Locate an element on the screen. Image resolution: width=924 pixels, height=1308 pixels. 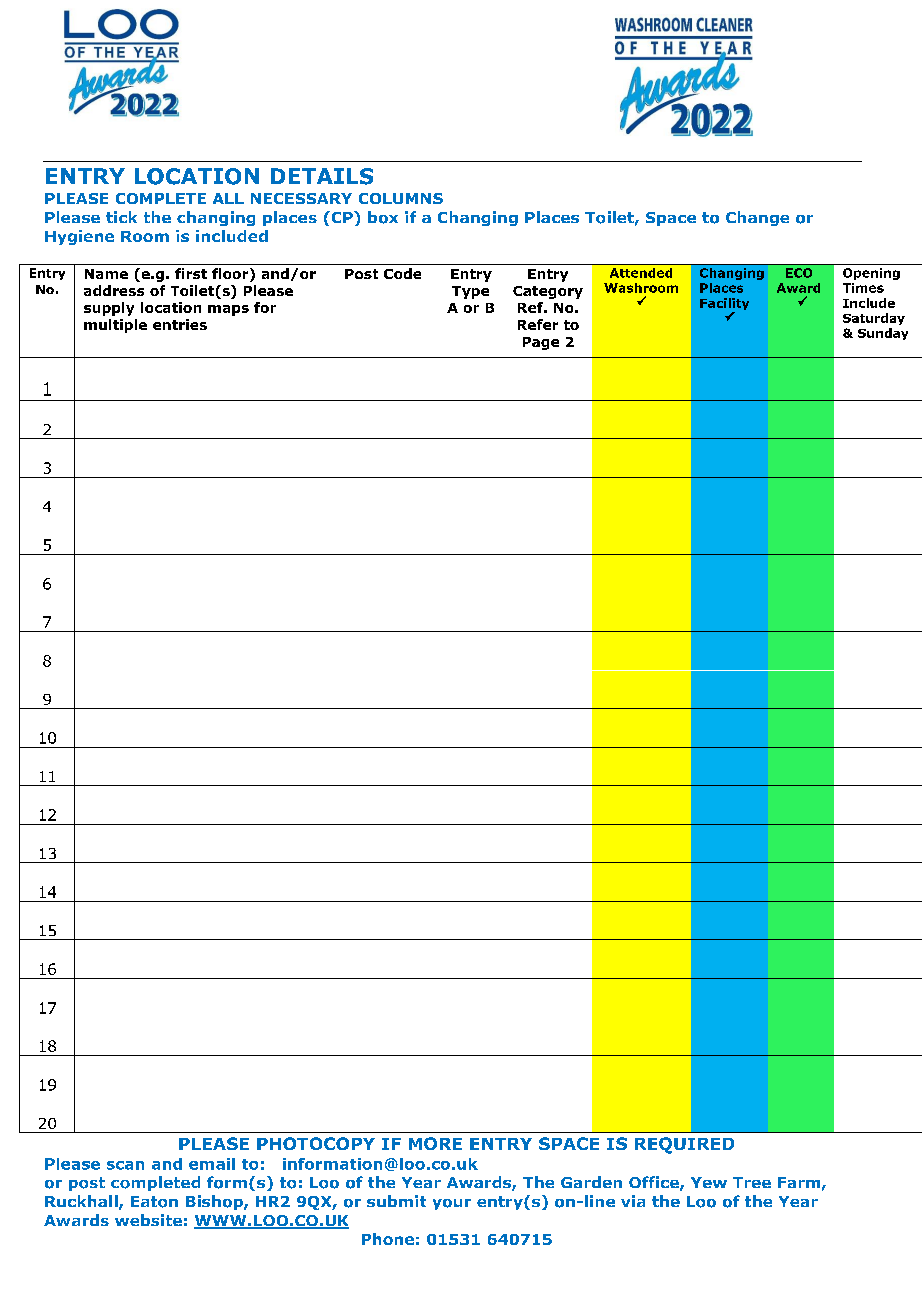
Sunday is located at coordinates (883, 334).
